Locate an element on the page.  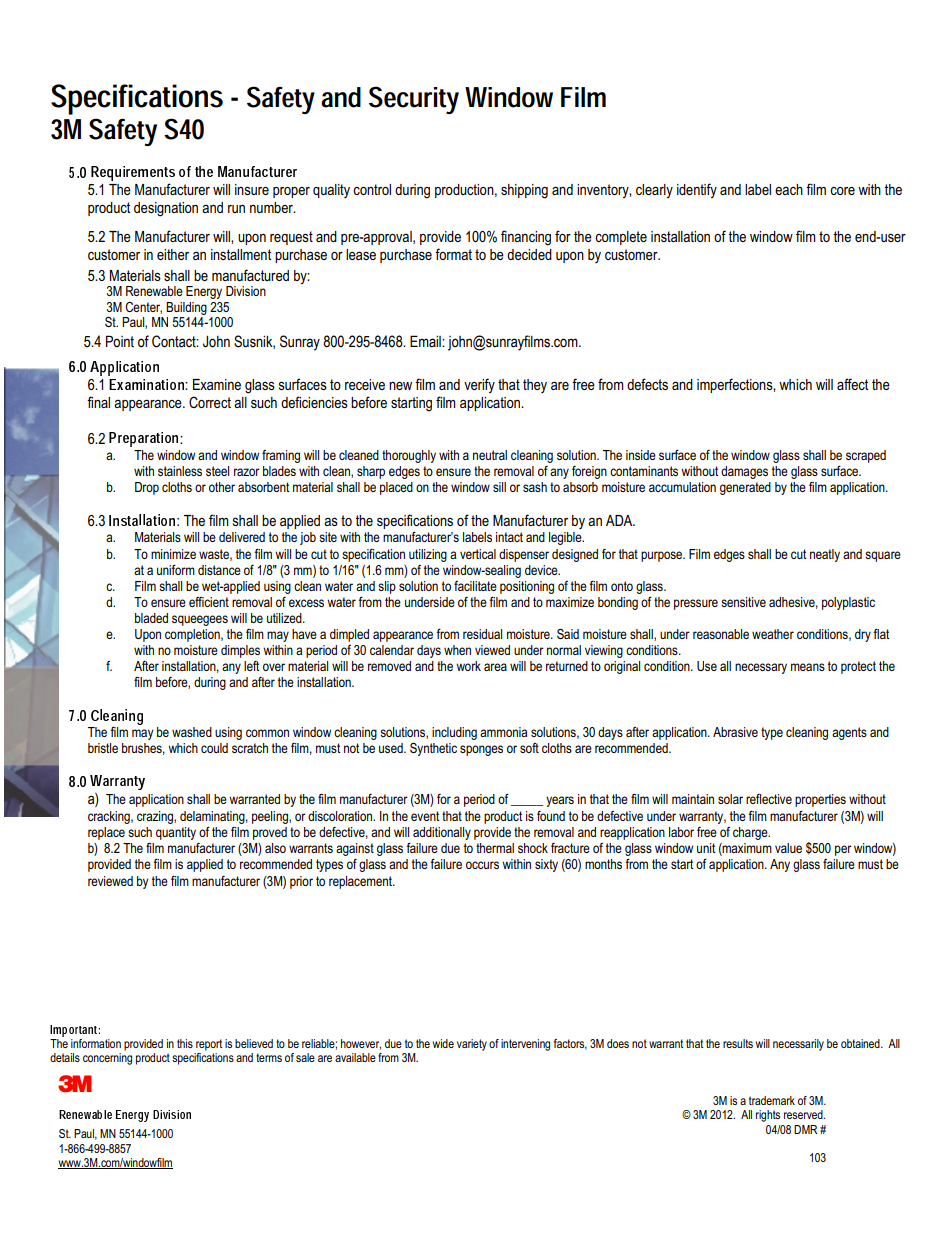
trademark is located at coordinates (772, 1100).
